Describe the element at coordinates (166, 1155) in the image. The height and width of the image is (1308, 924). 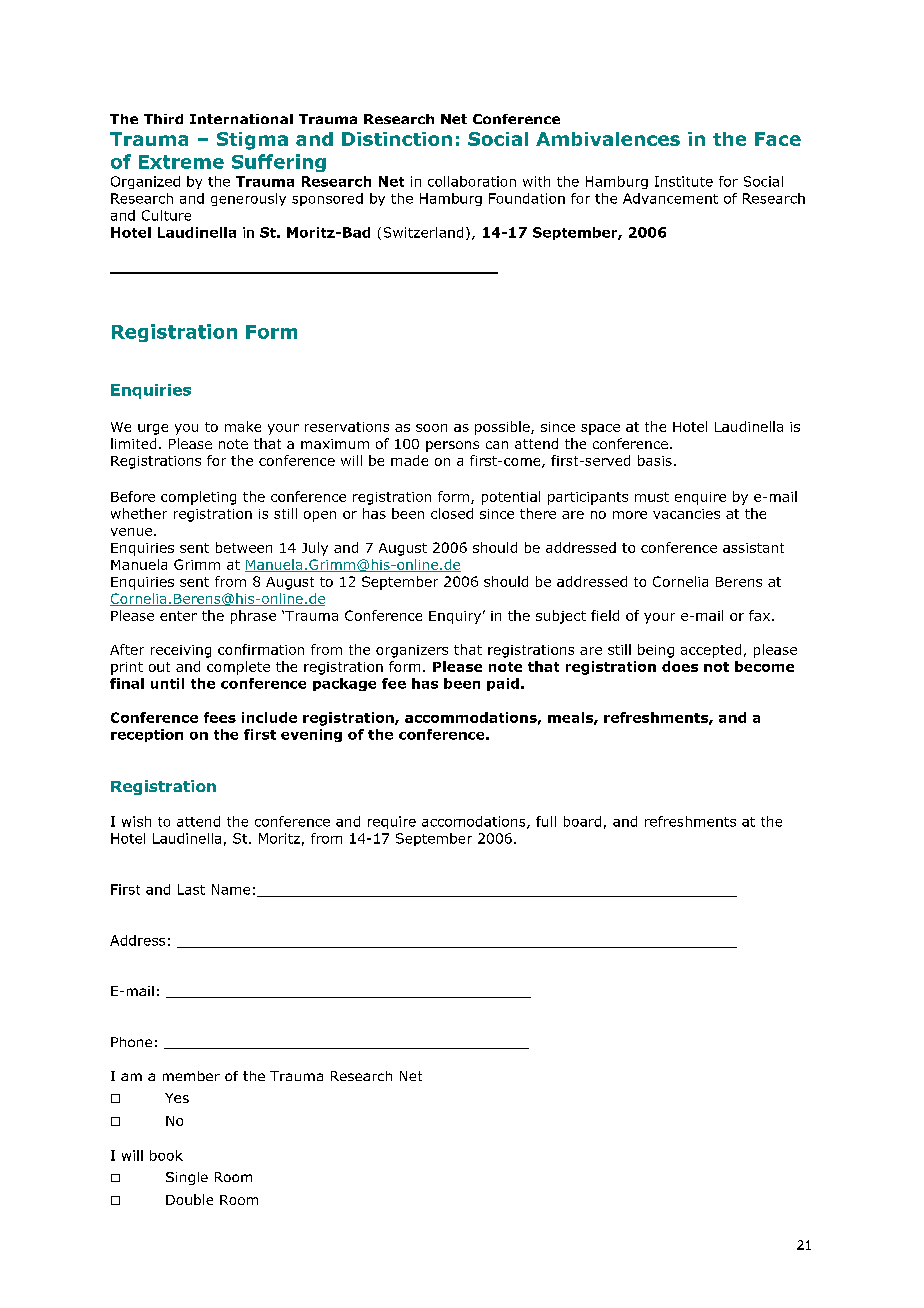
I see `book` at that location.
